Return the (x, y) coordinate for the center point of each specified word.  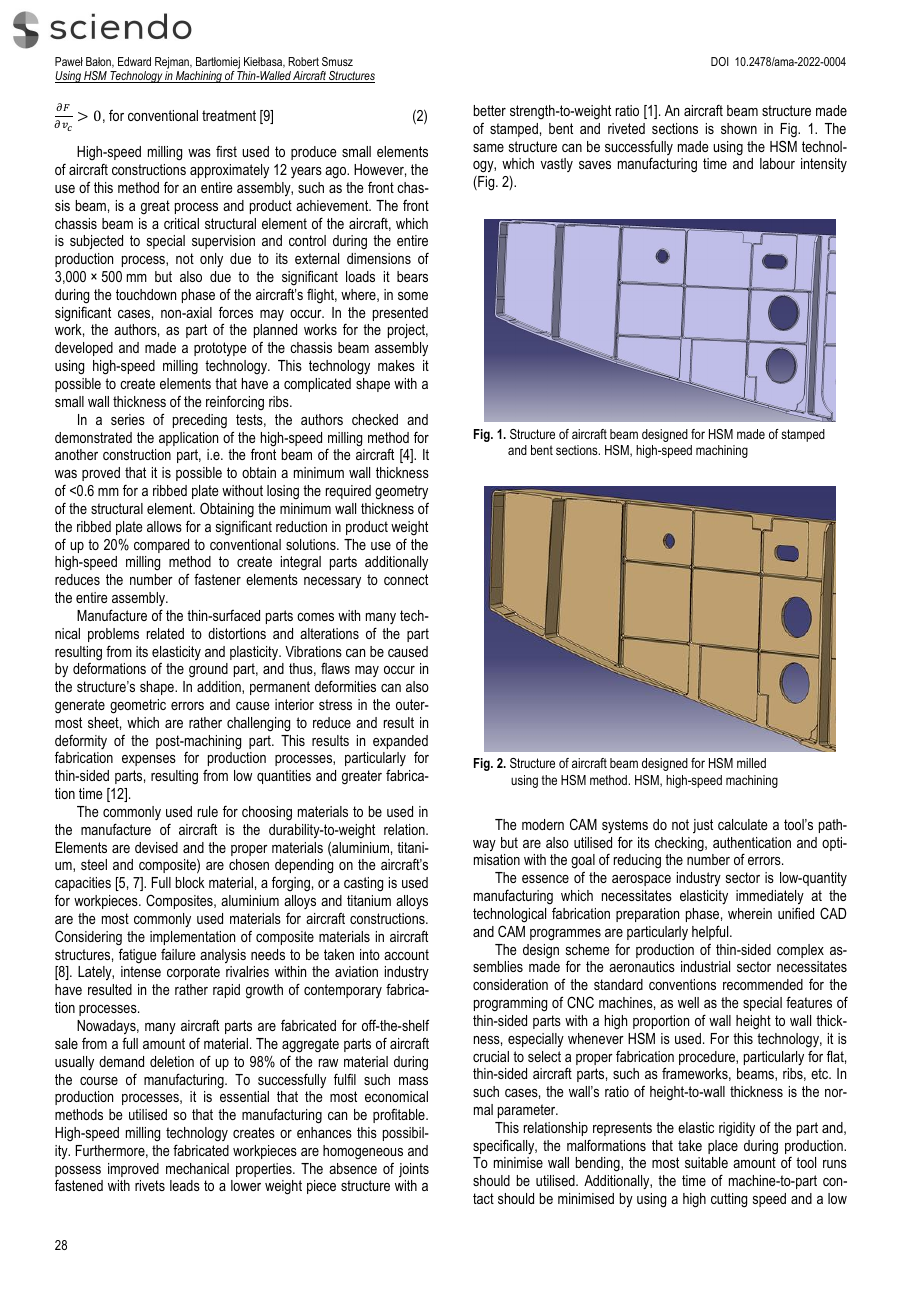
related (165, 633)
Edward (134, 61)
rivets (150, 1185)
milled (751, 763)
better (490, 110)
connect (406, 579)
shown (739, 128)
